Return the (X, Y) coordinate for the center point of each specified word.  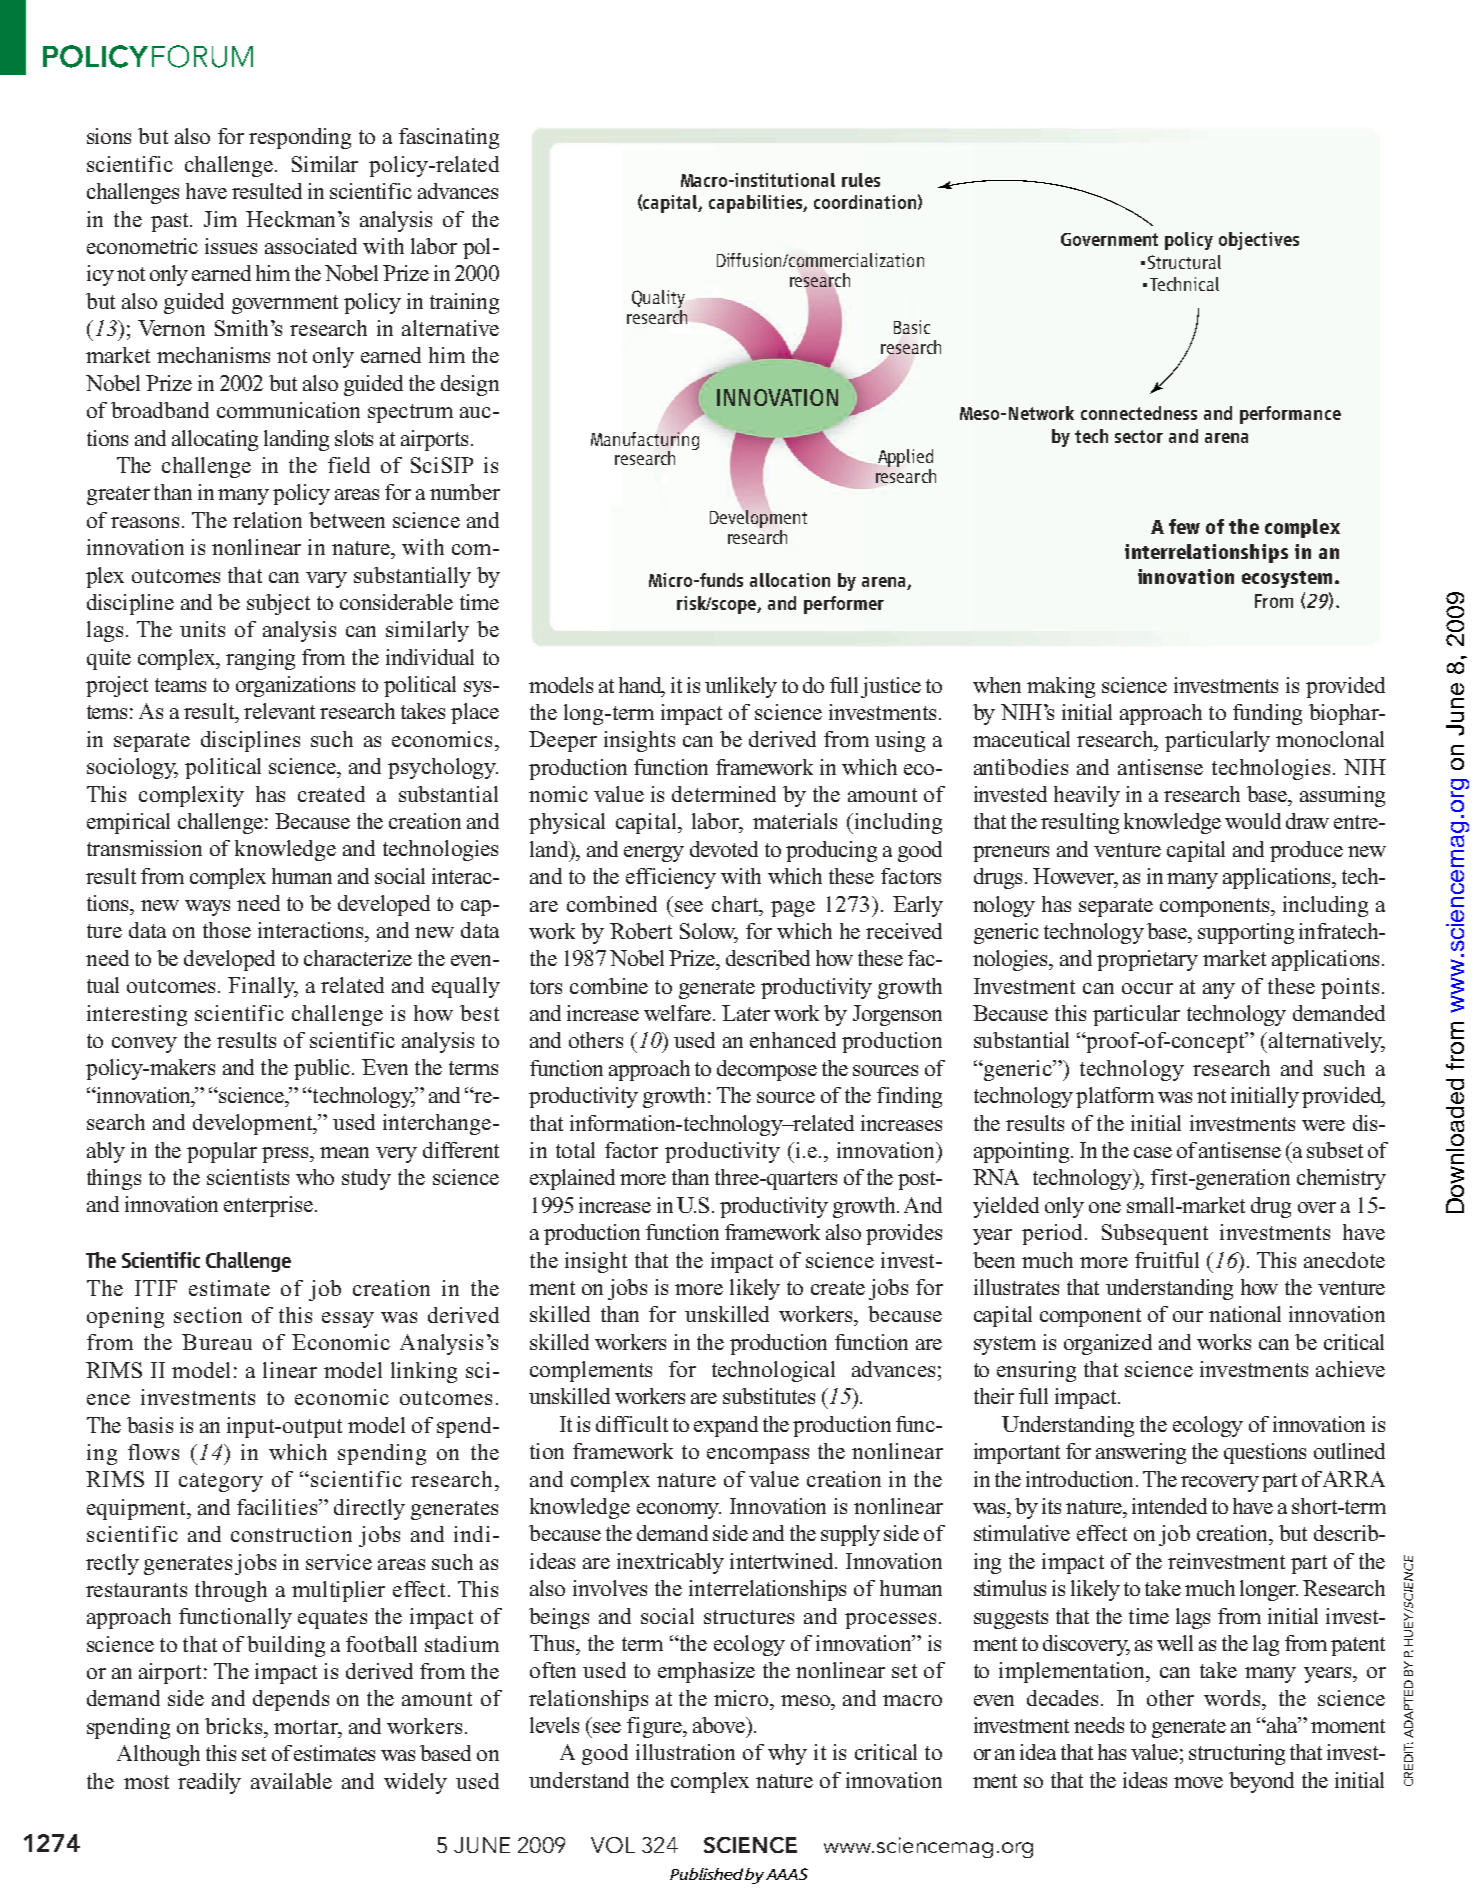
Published (708, 1874)
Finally (262, 987)
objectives (1259, 241)
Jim (220, 219)
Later (746, 1013)
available (291, 1781)
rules (861, 180)
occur (1147, 988)
